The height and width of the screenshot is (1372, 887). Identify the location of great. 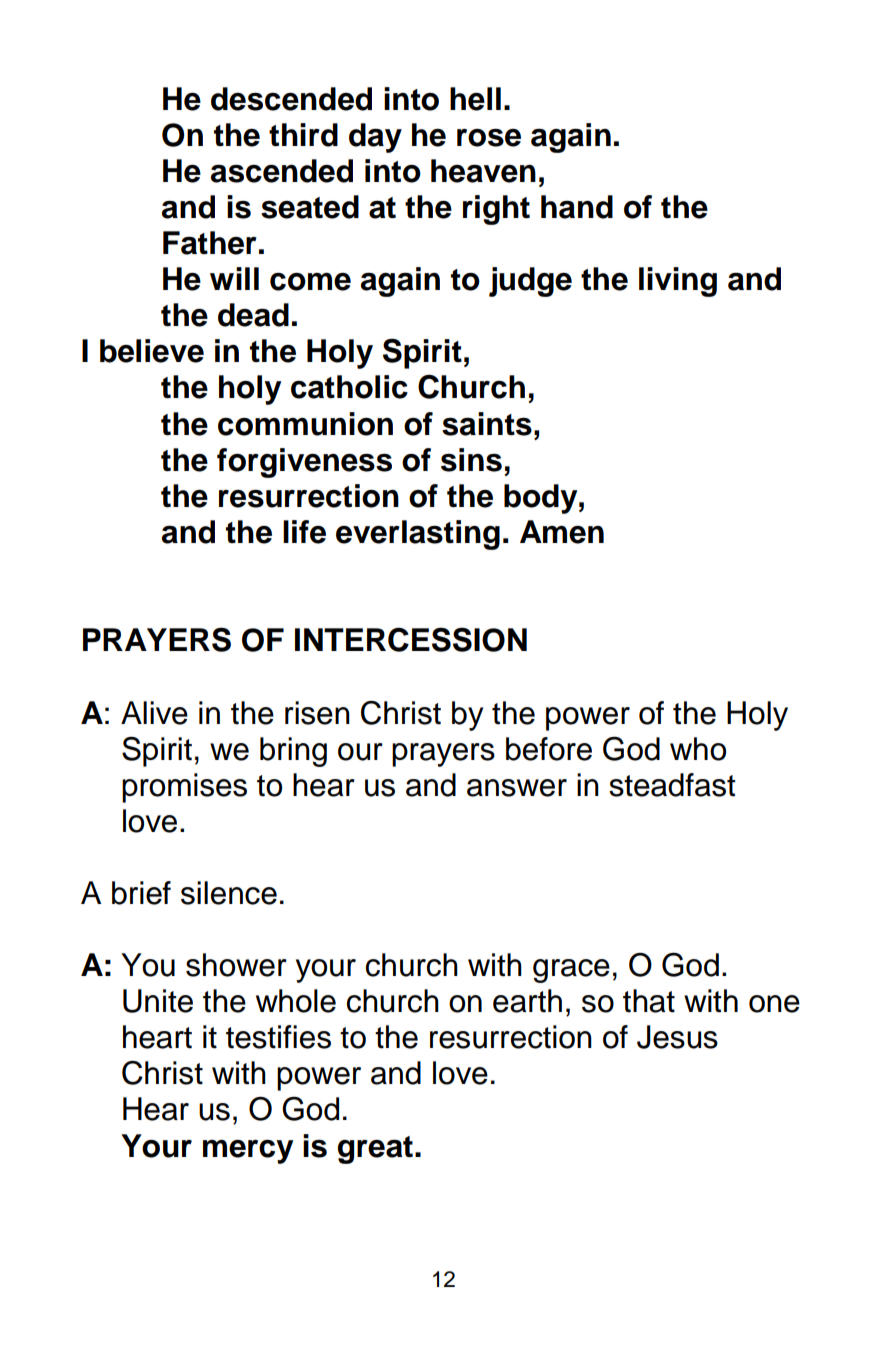
(375, 1150).
